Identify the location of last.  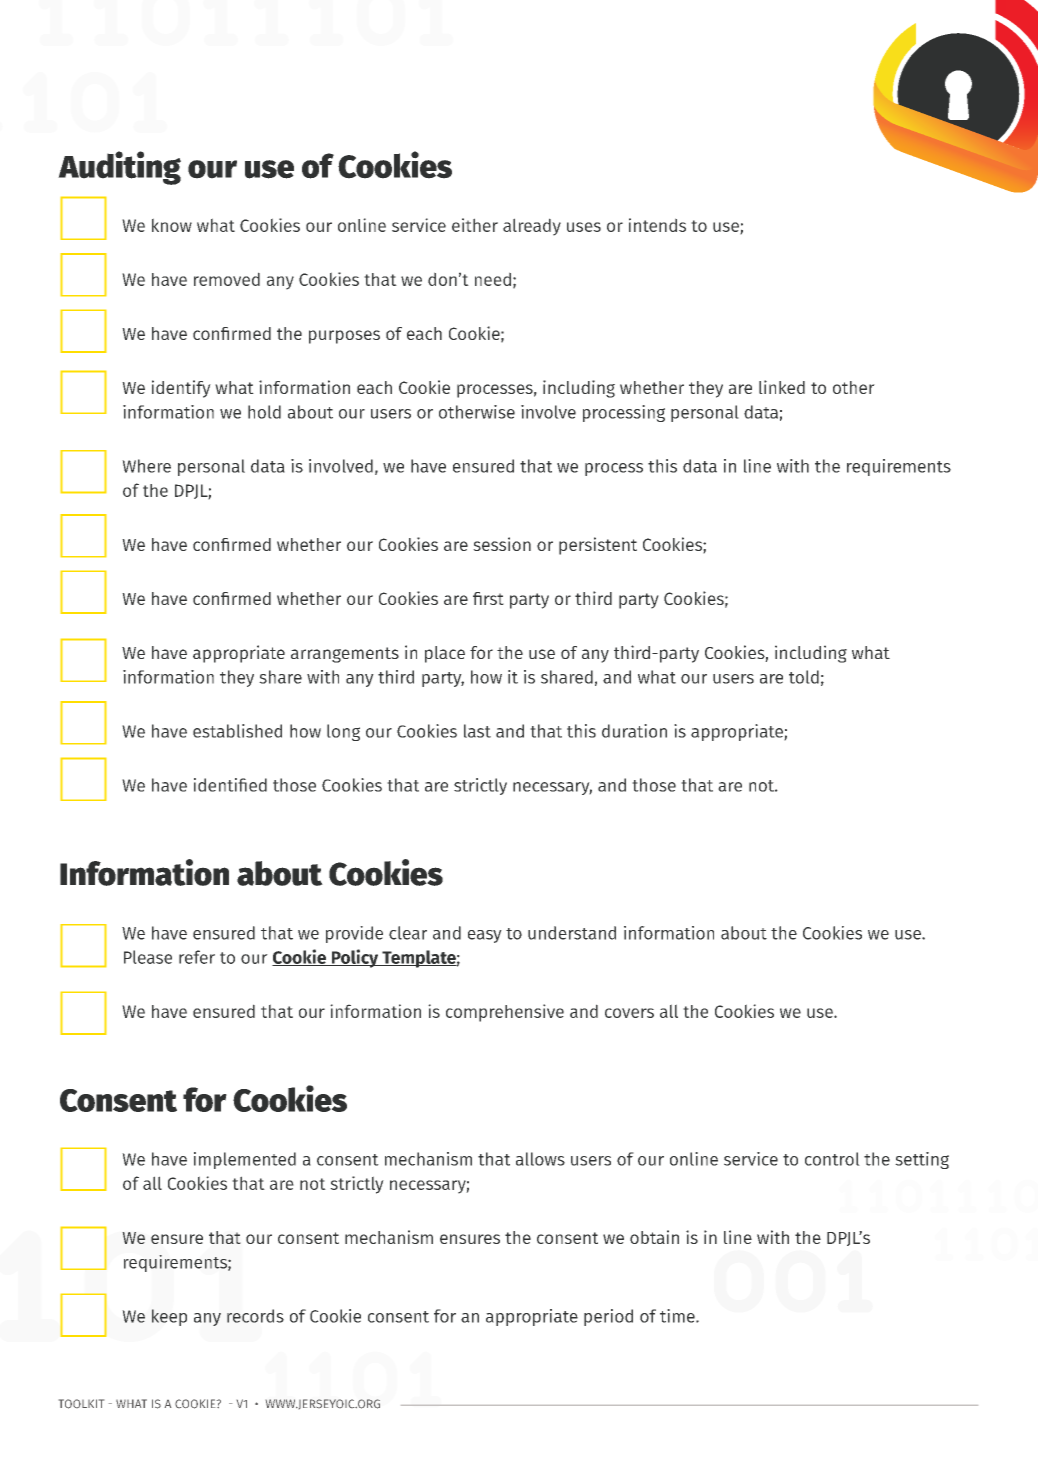
(477, 731).
